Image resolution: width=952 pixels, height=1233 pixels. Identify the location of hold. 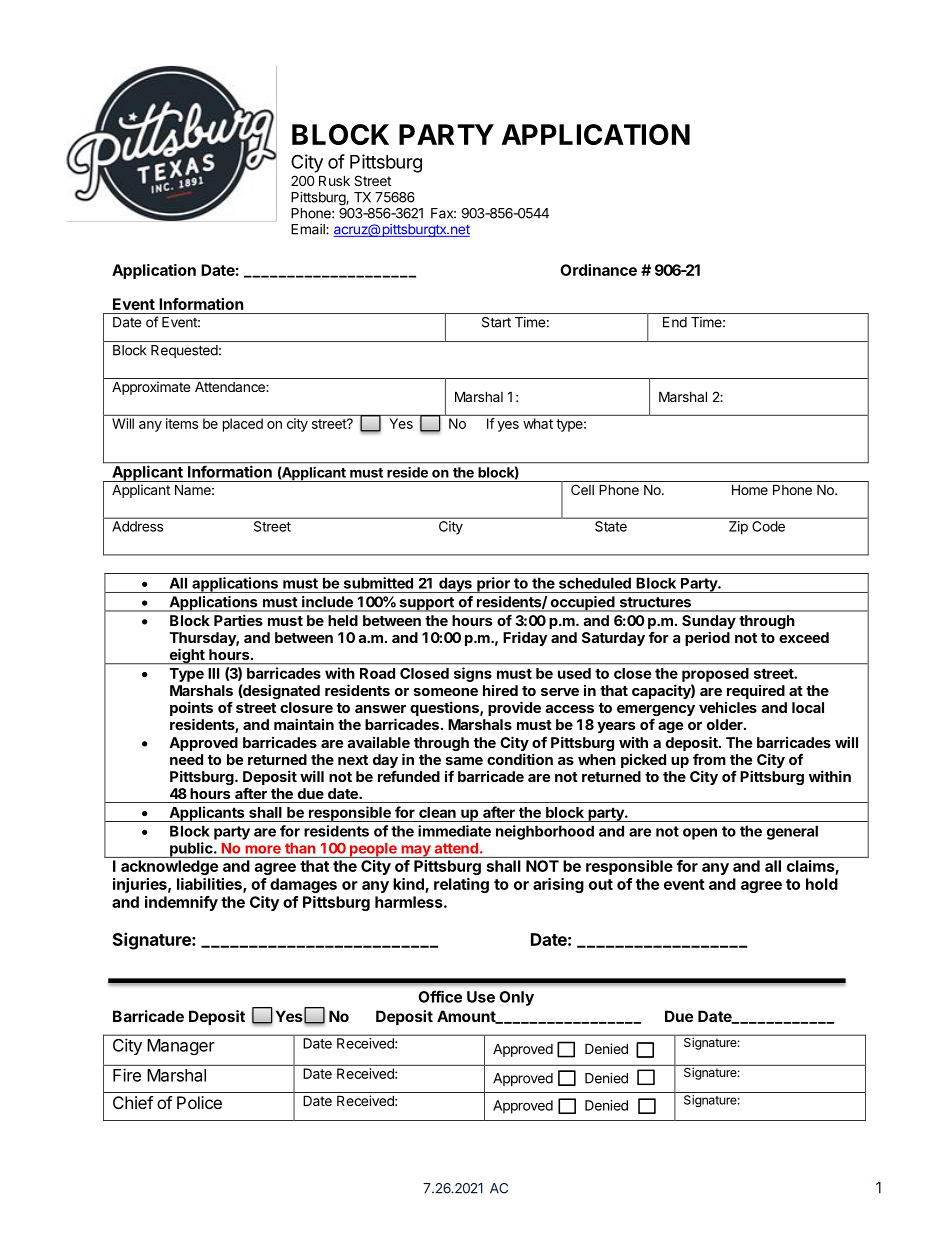
(822, 884).
